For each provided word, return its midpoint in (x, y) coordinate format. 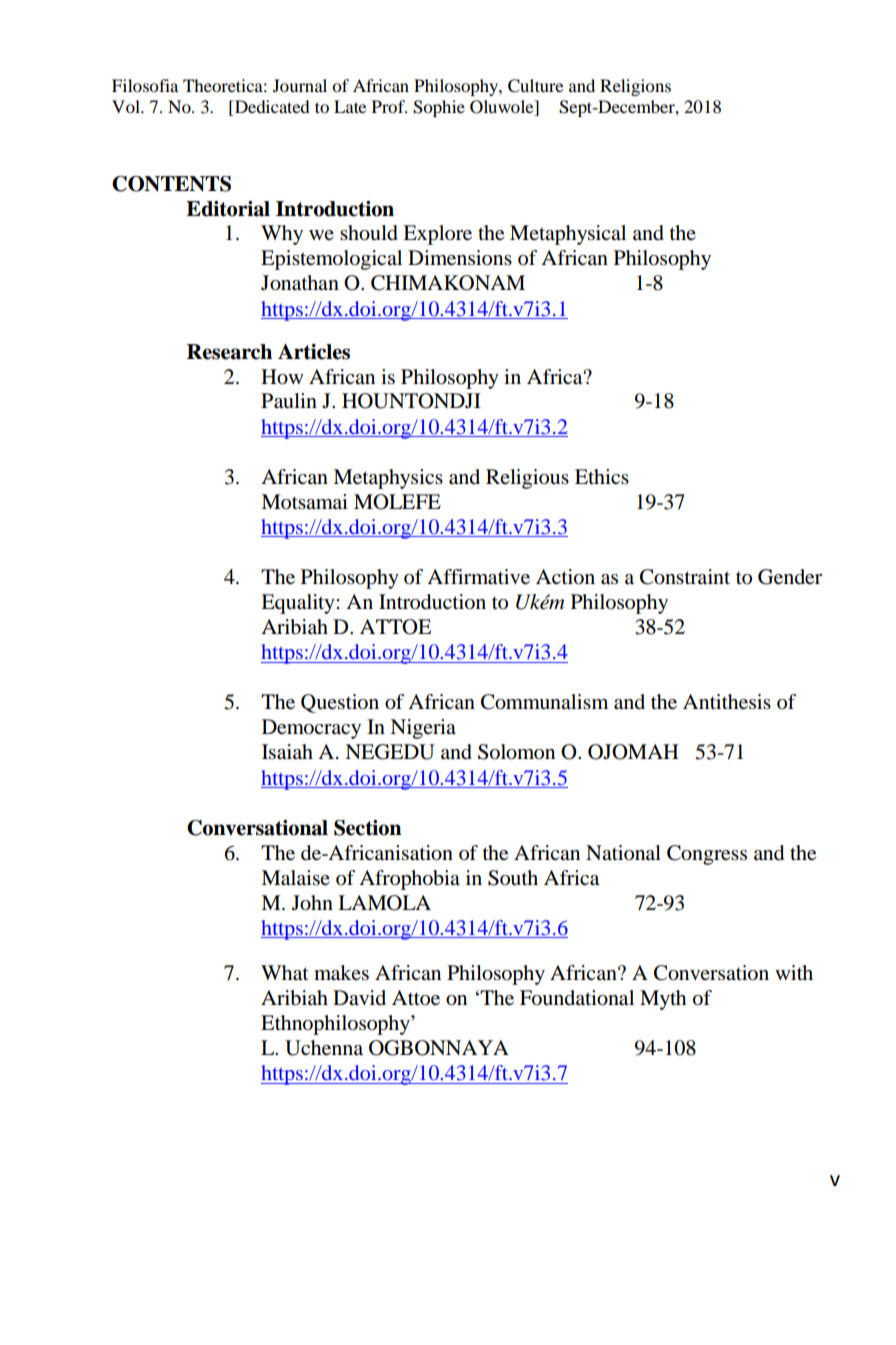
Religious (527, 479)
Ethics (602, 476)
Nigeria (423, 729)
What (285, 973)
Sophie (439, 108)
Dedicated (271, 108)
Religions (635, 87)
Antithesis (727, 702)
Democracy (311, 729)
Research (229, 352)
